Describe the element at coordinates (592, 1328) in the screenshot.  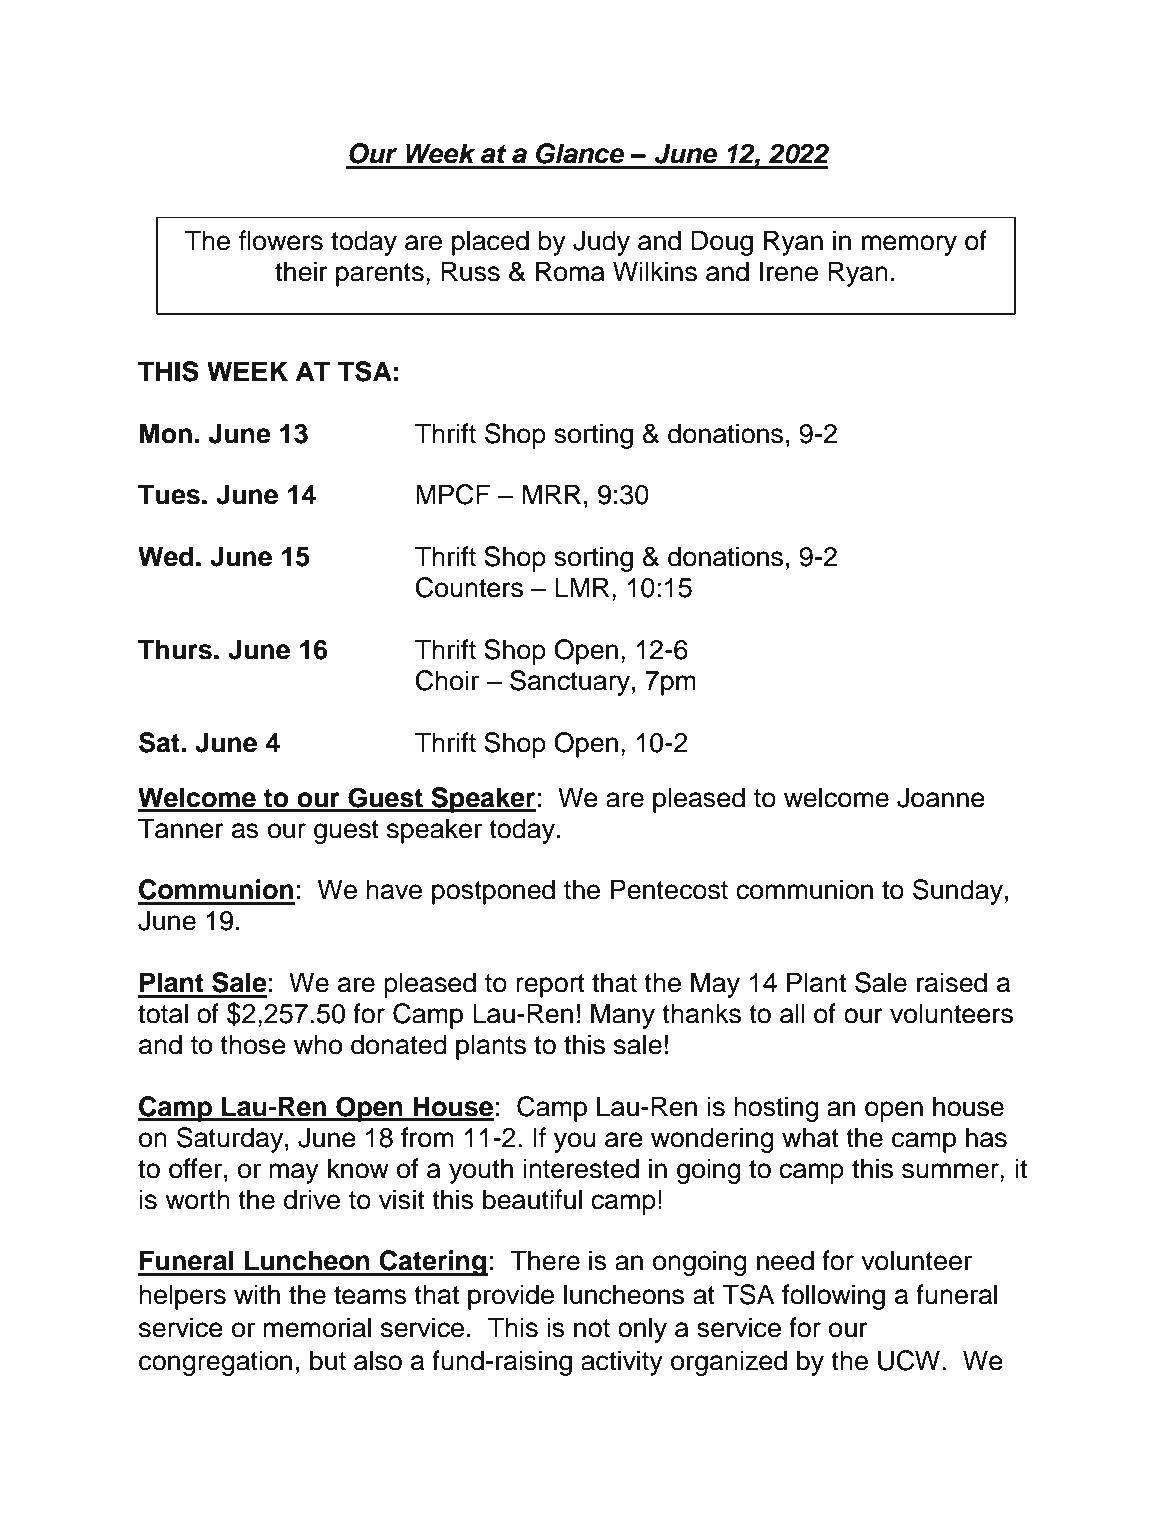
I see `not` at that location.
